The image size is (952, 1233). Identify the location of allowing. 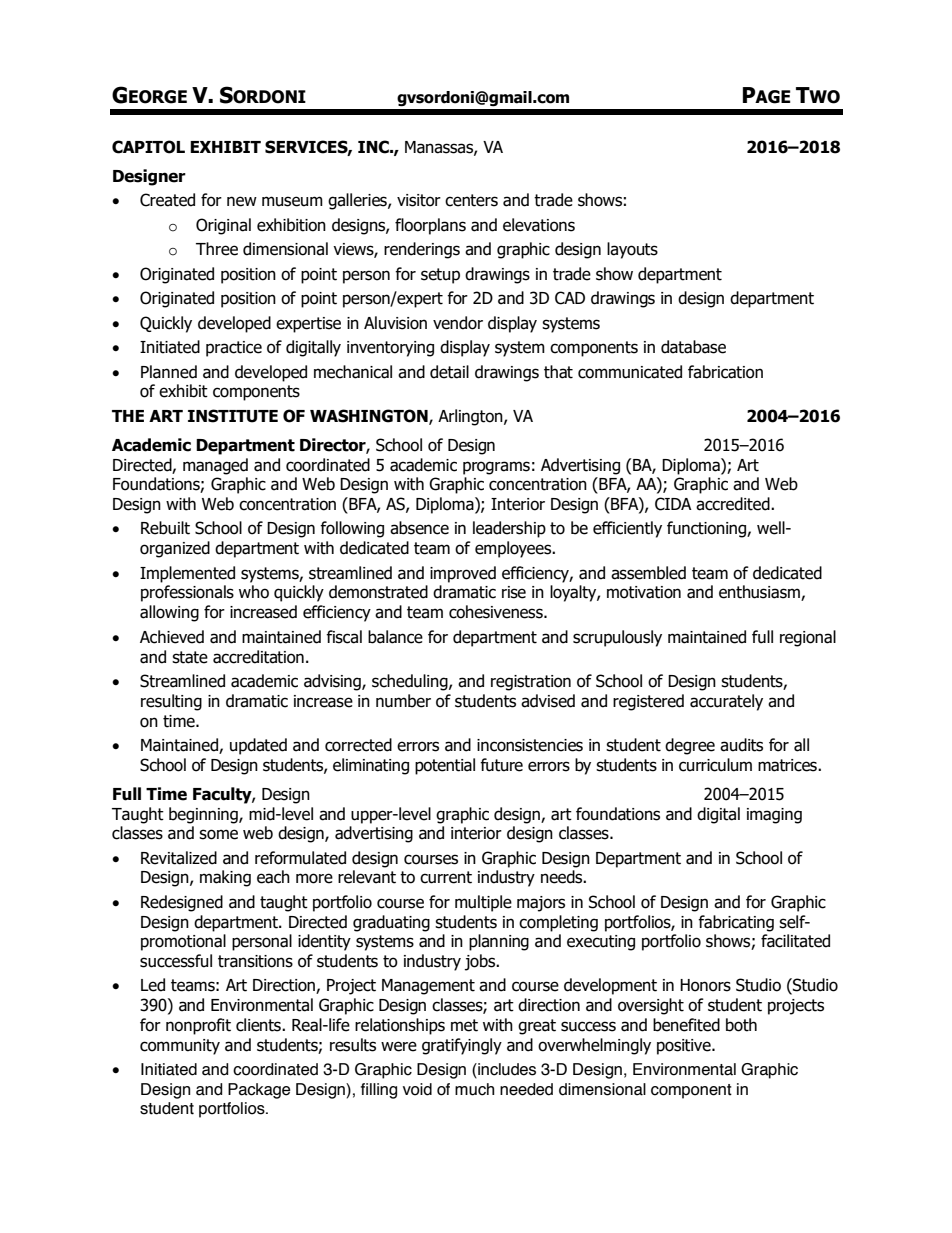
(169, 613).
